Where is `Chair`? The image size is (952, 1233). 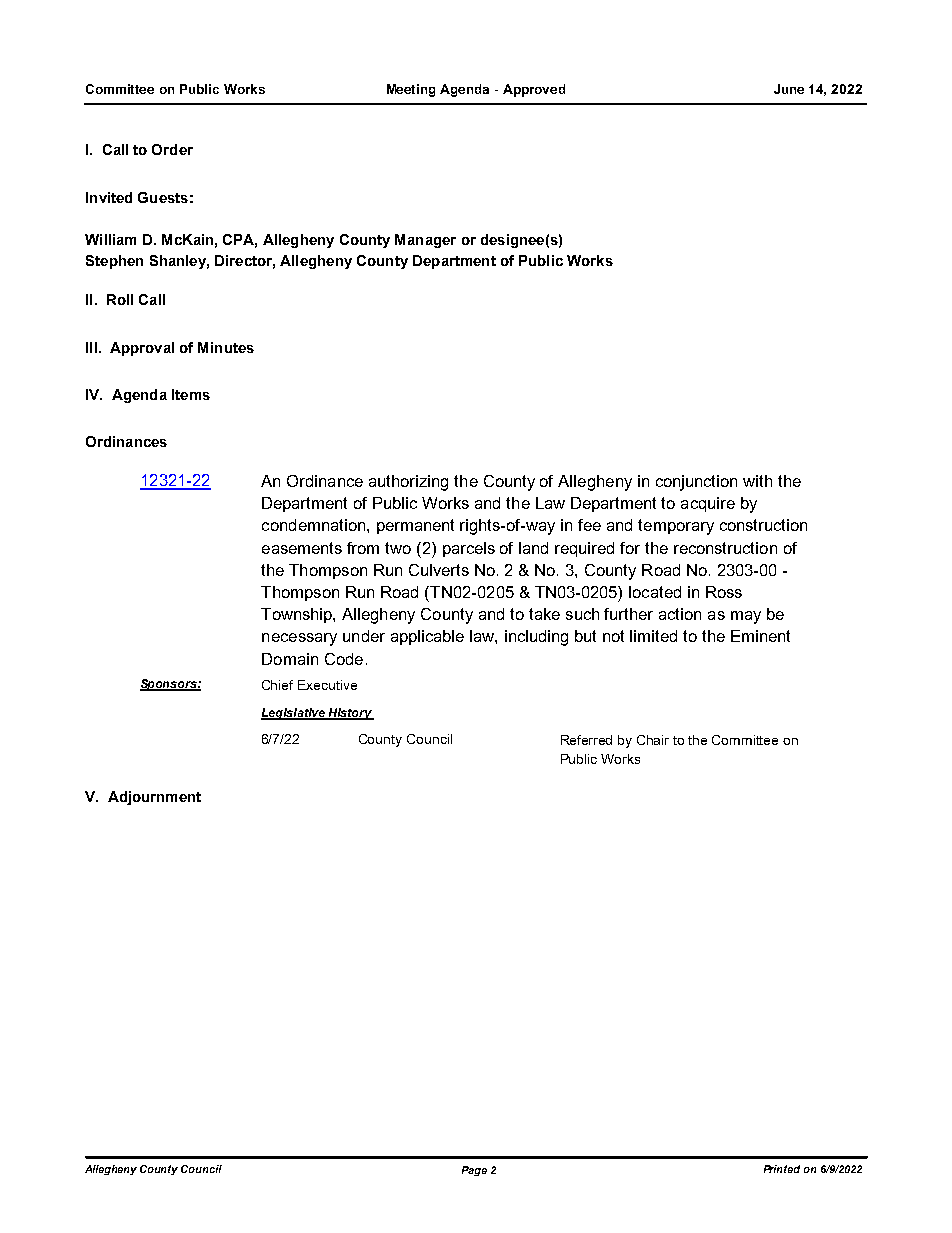 Chair is located at coordinates (653, 740).
